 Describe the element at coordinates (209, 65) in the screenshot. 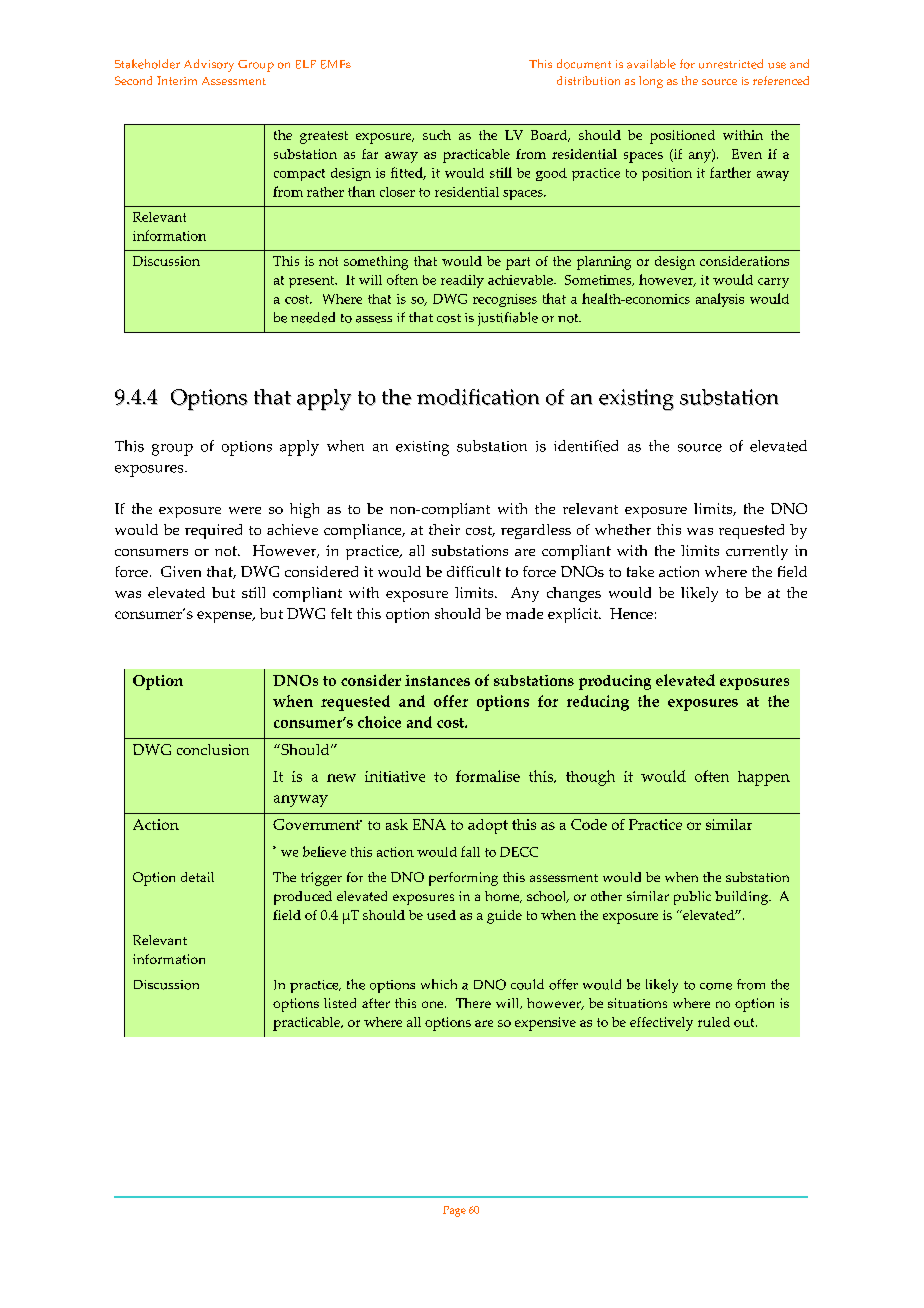

I see `Advisory` at that location.
